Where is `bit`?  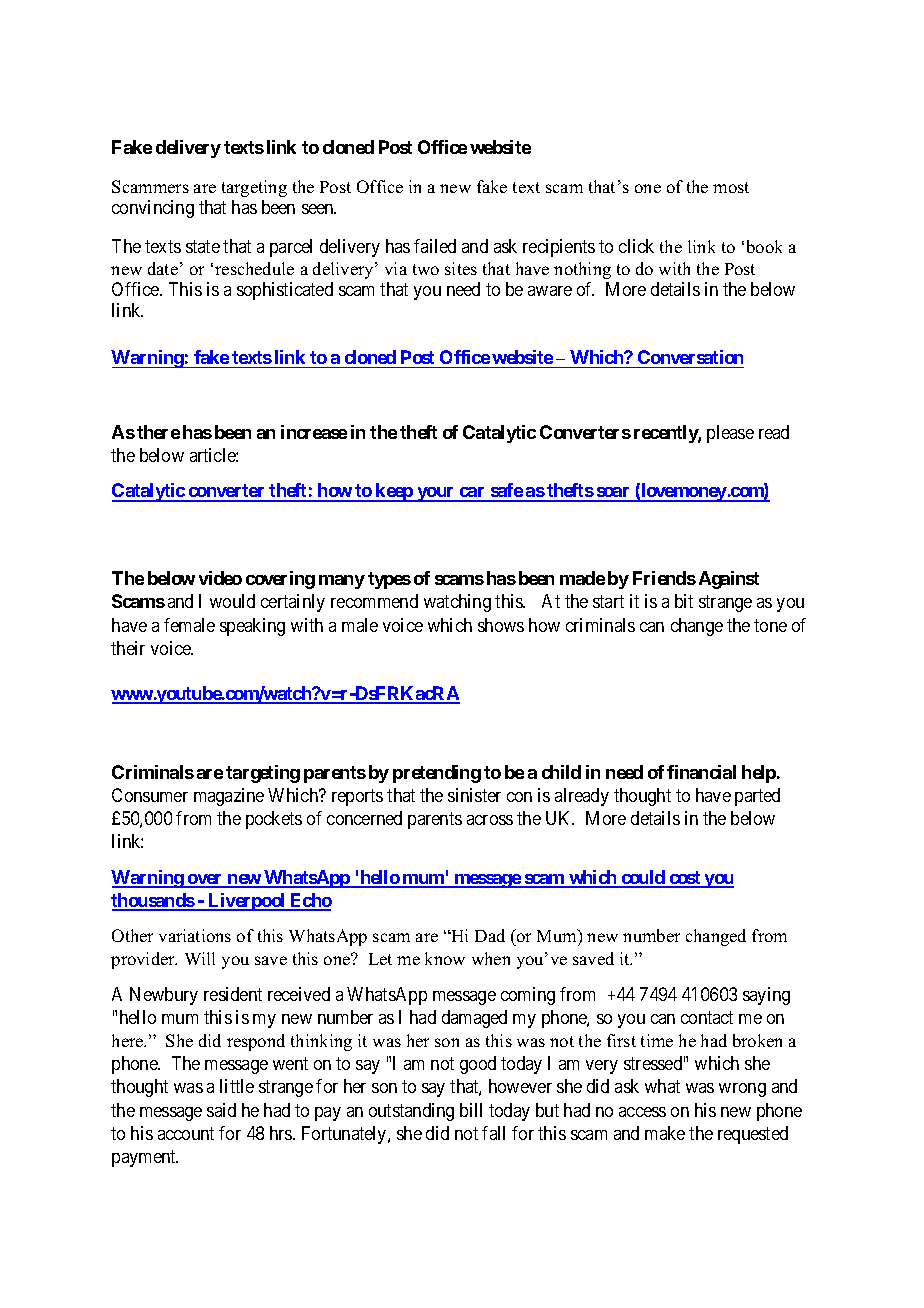 bit is located at coordinates (684, 601).
